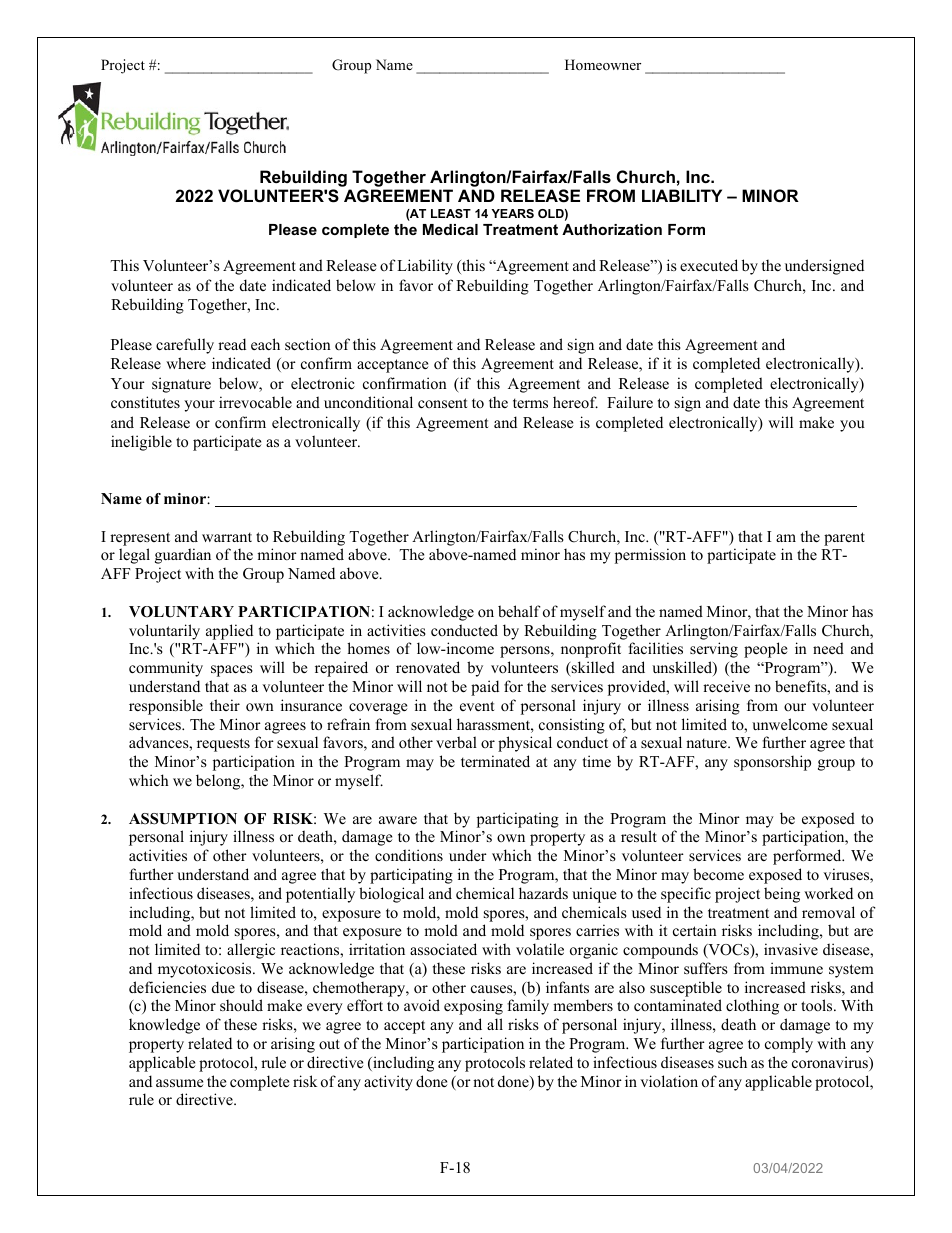 This screenshot has width=952, height=1233. I want to click on Homeowner, so click(603, 64).
